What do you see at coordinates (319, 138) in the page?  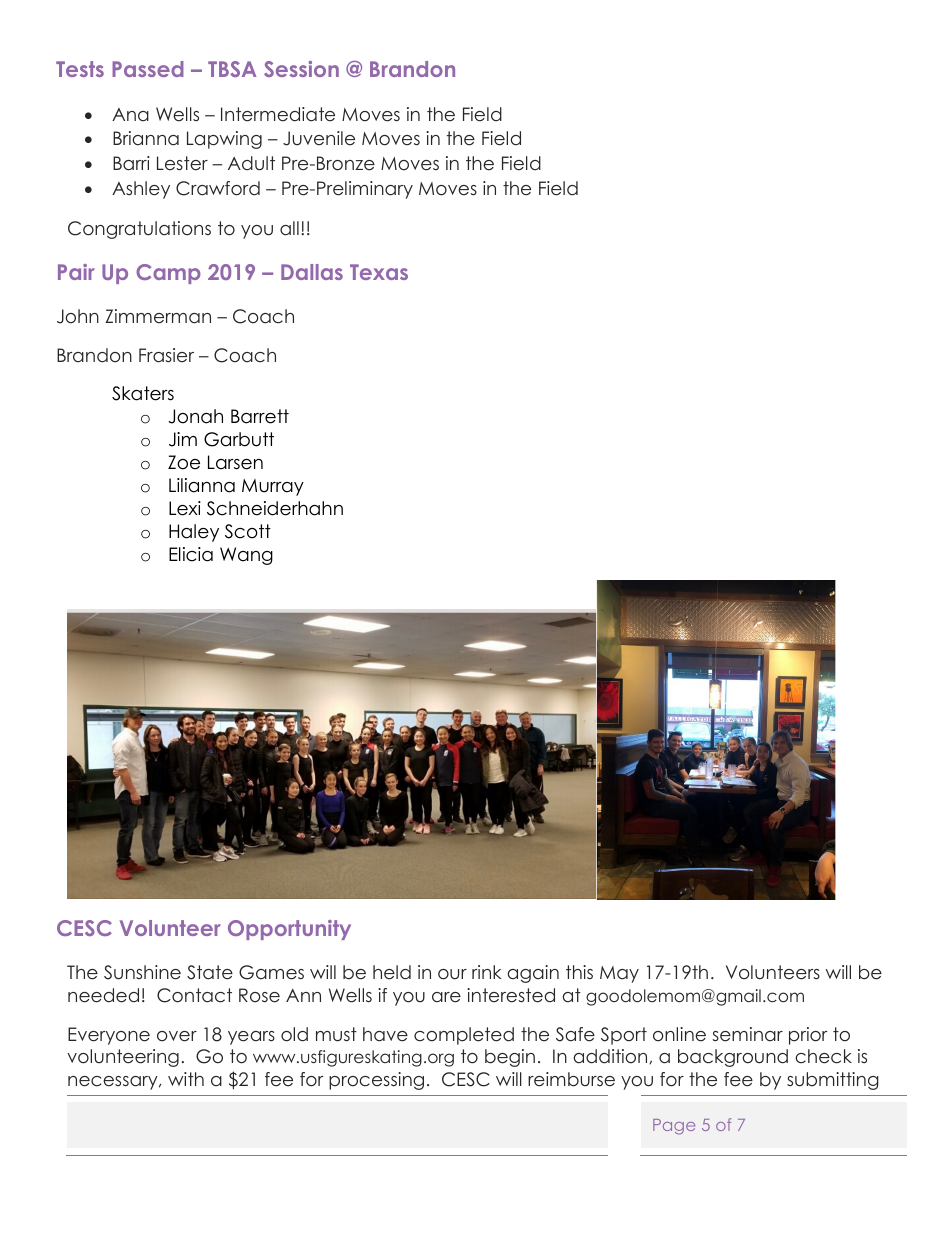 I see `Juvenile` at bounding box center [319, 138].
